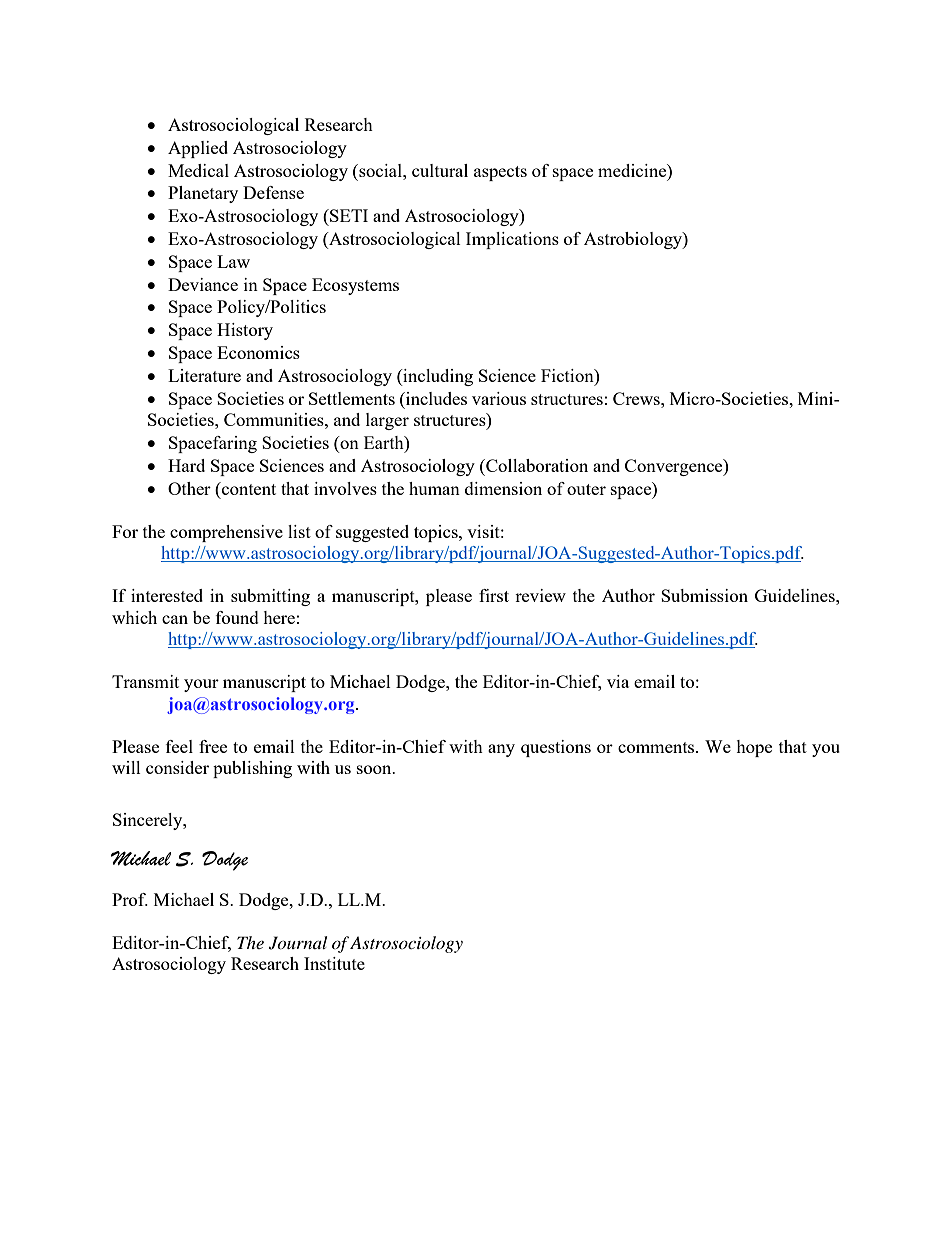  Describe the element at coordinates (435, 398) in the screenshot. I see `includes` at that location.
